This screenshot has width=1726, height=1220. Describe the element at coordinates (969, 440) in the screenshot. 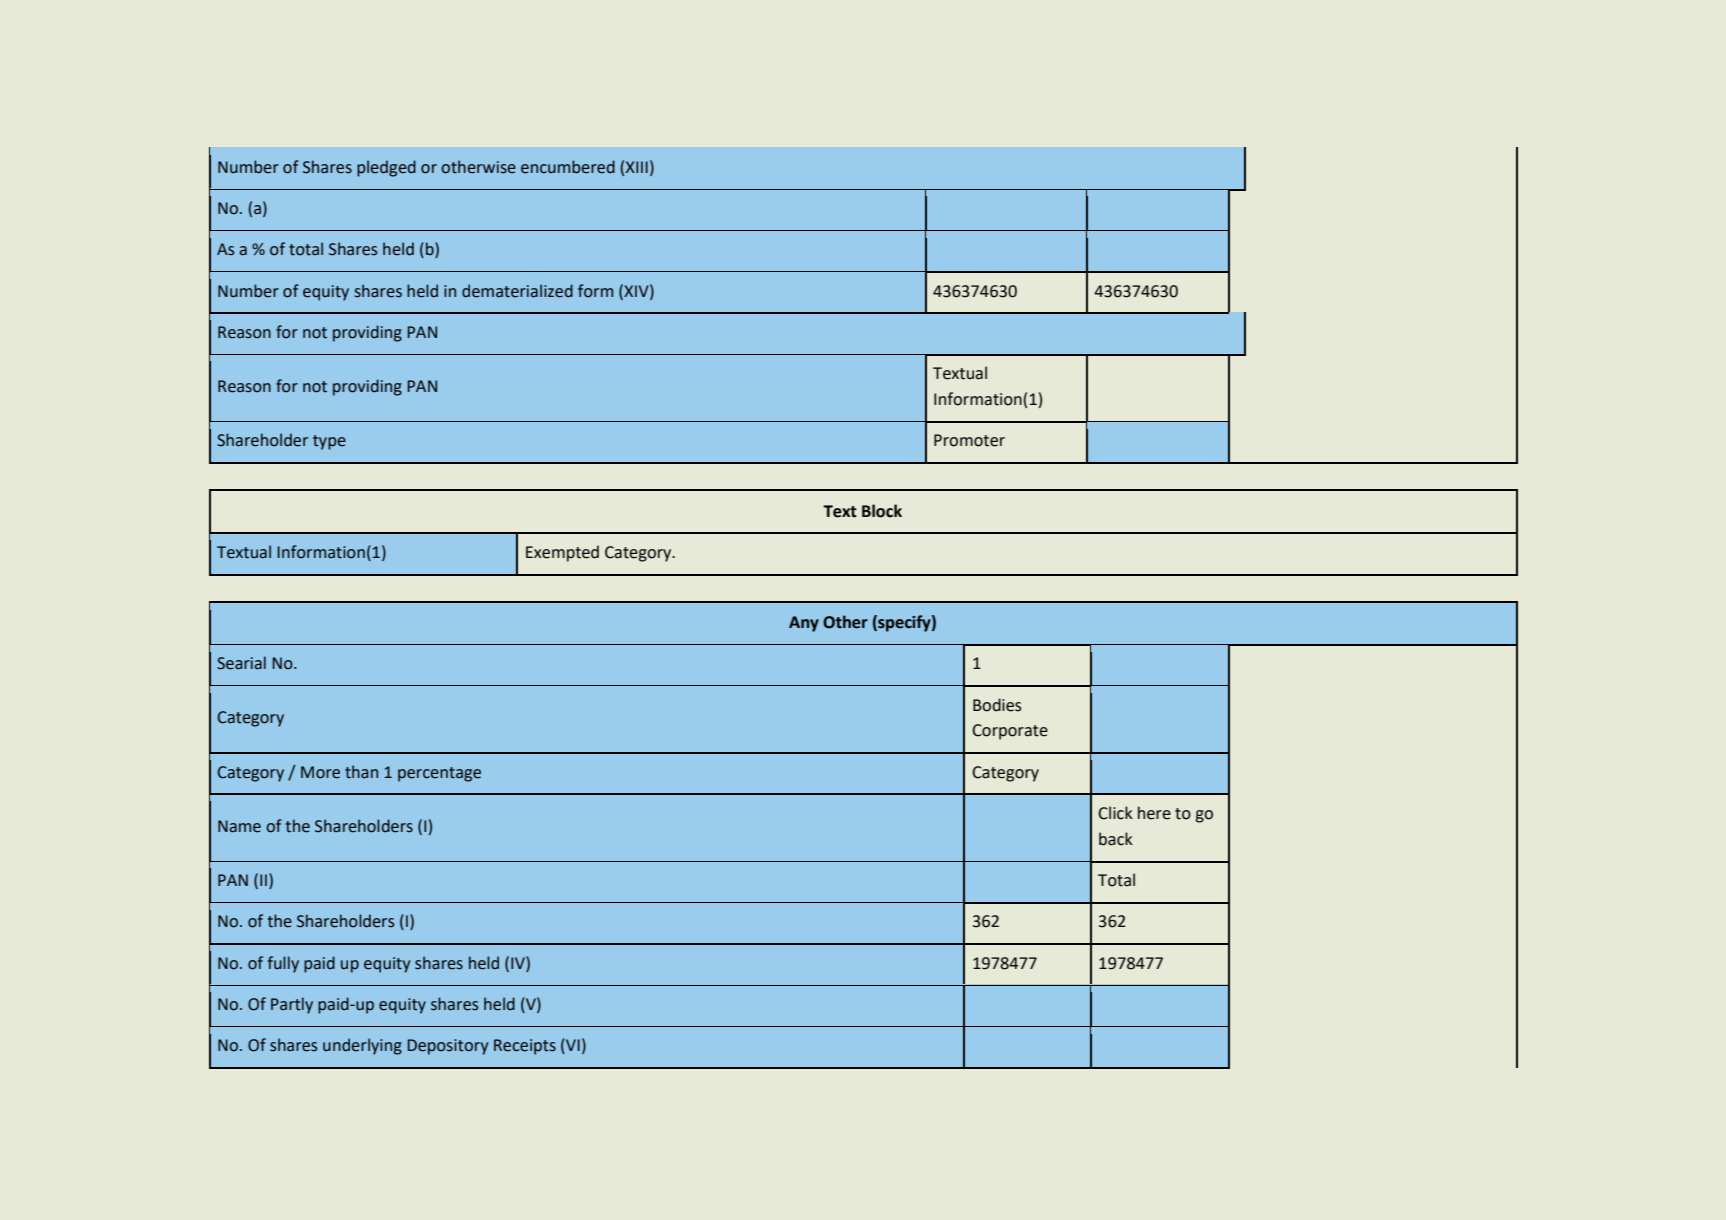

I see `Promoter` at that location.
